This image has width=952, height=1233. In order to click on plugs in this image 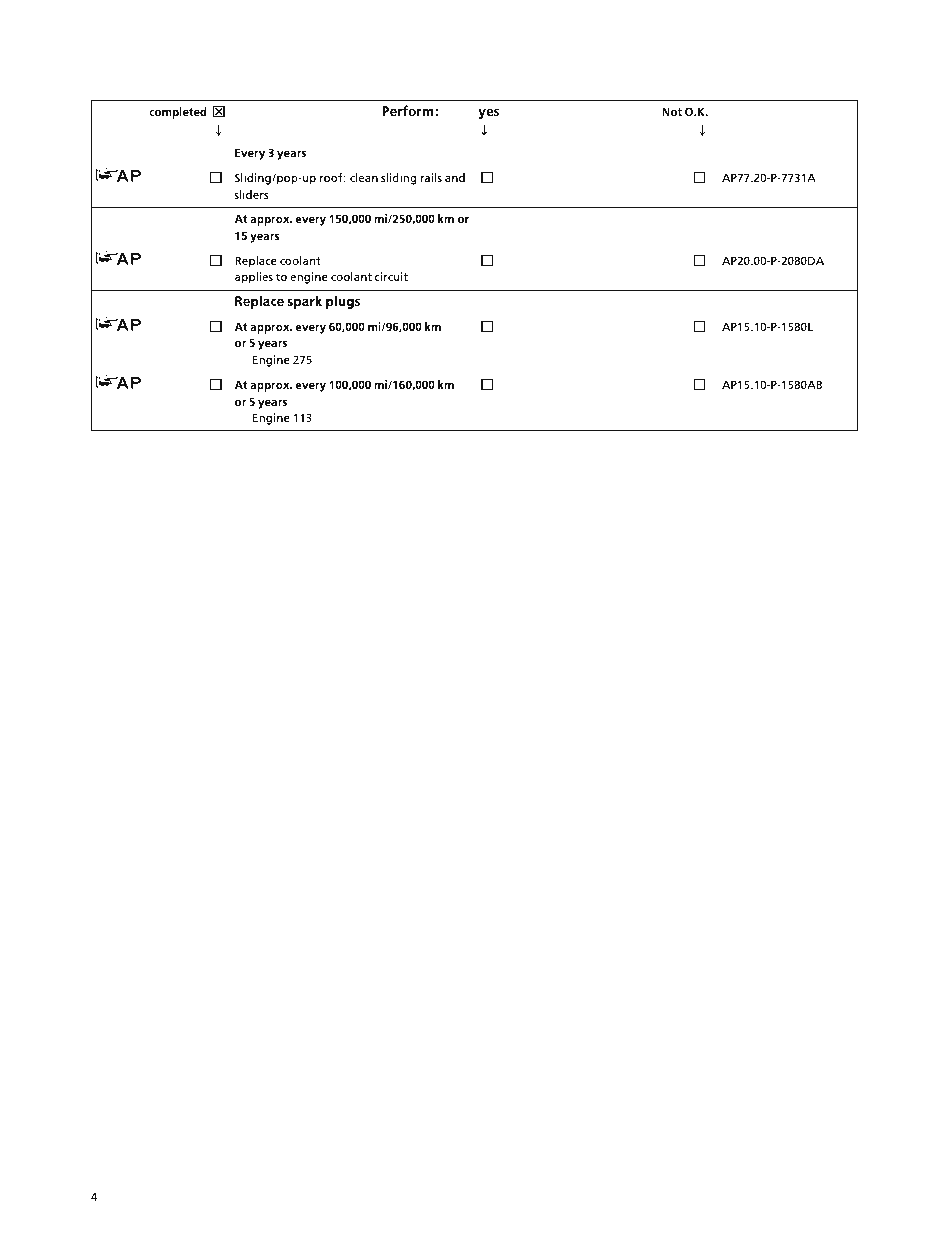, I will do `click(343, 302)`.
